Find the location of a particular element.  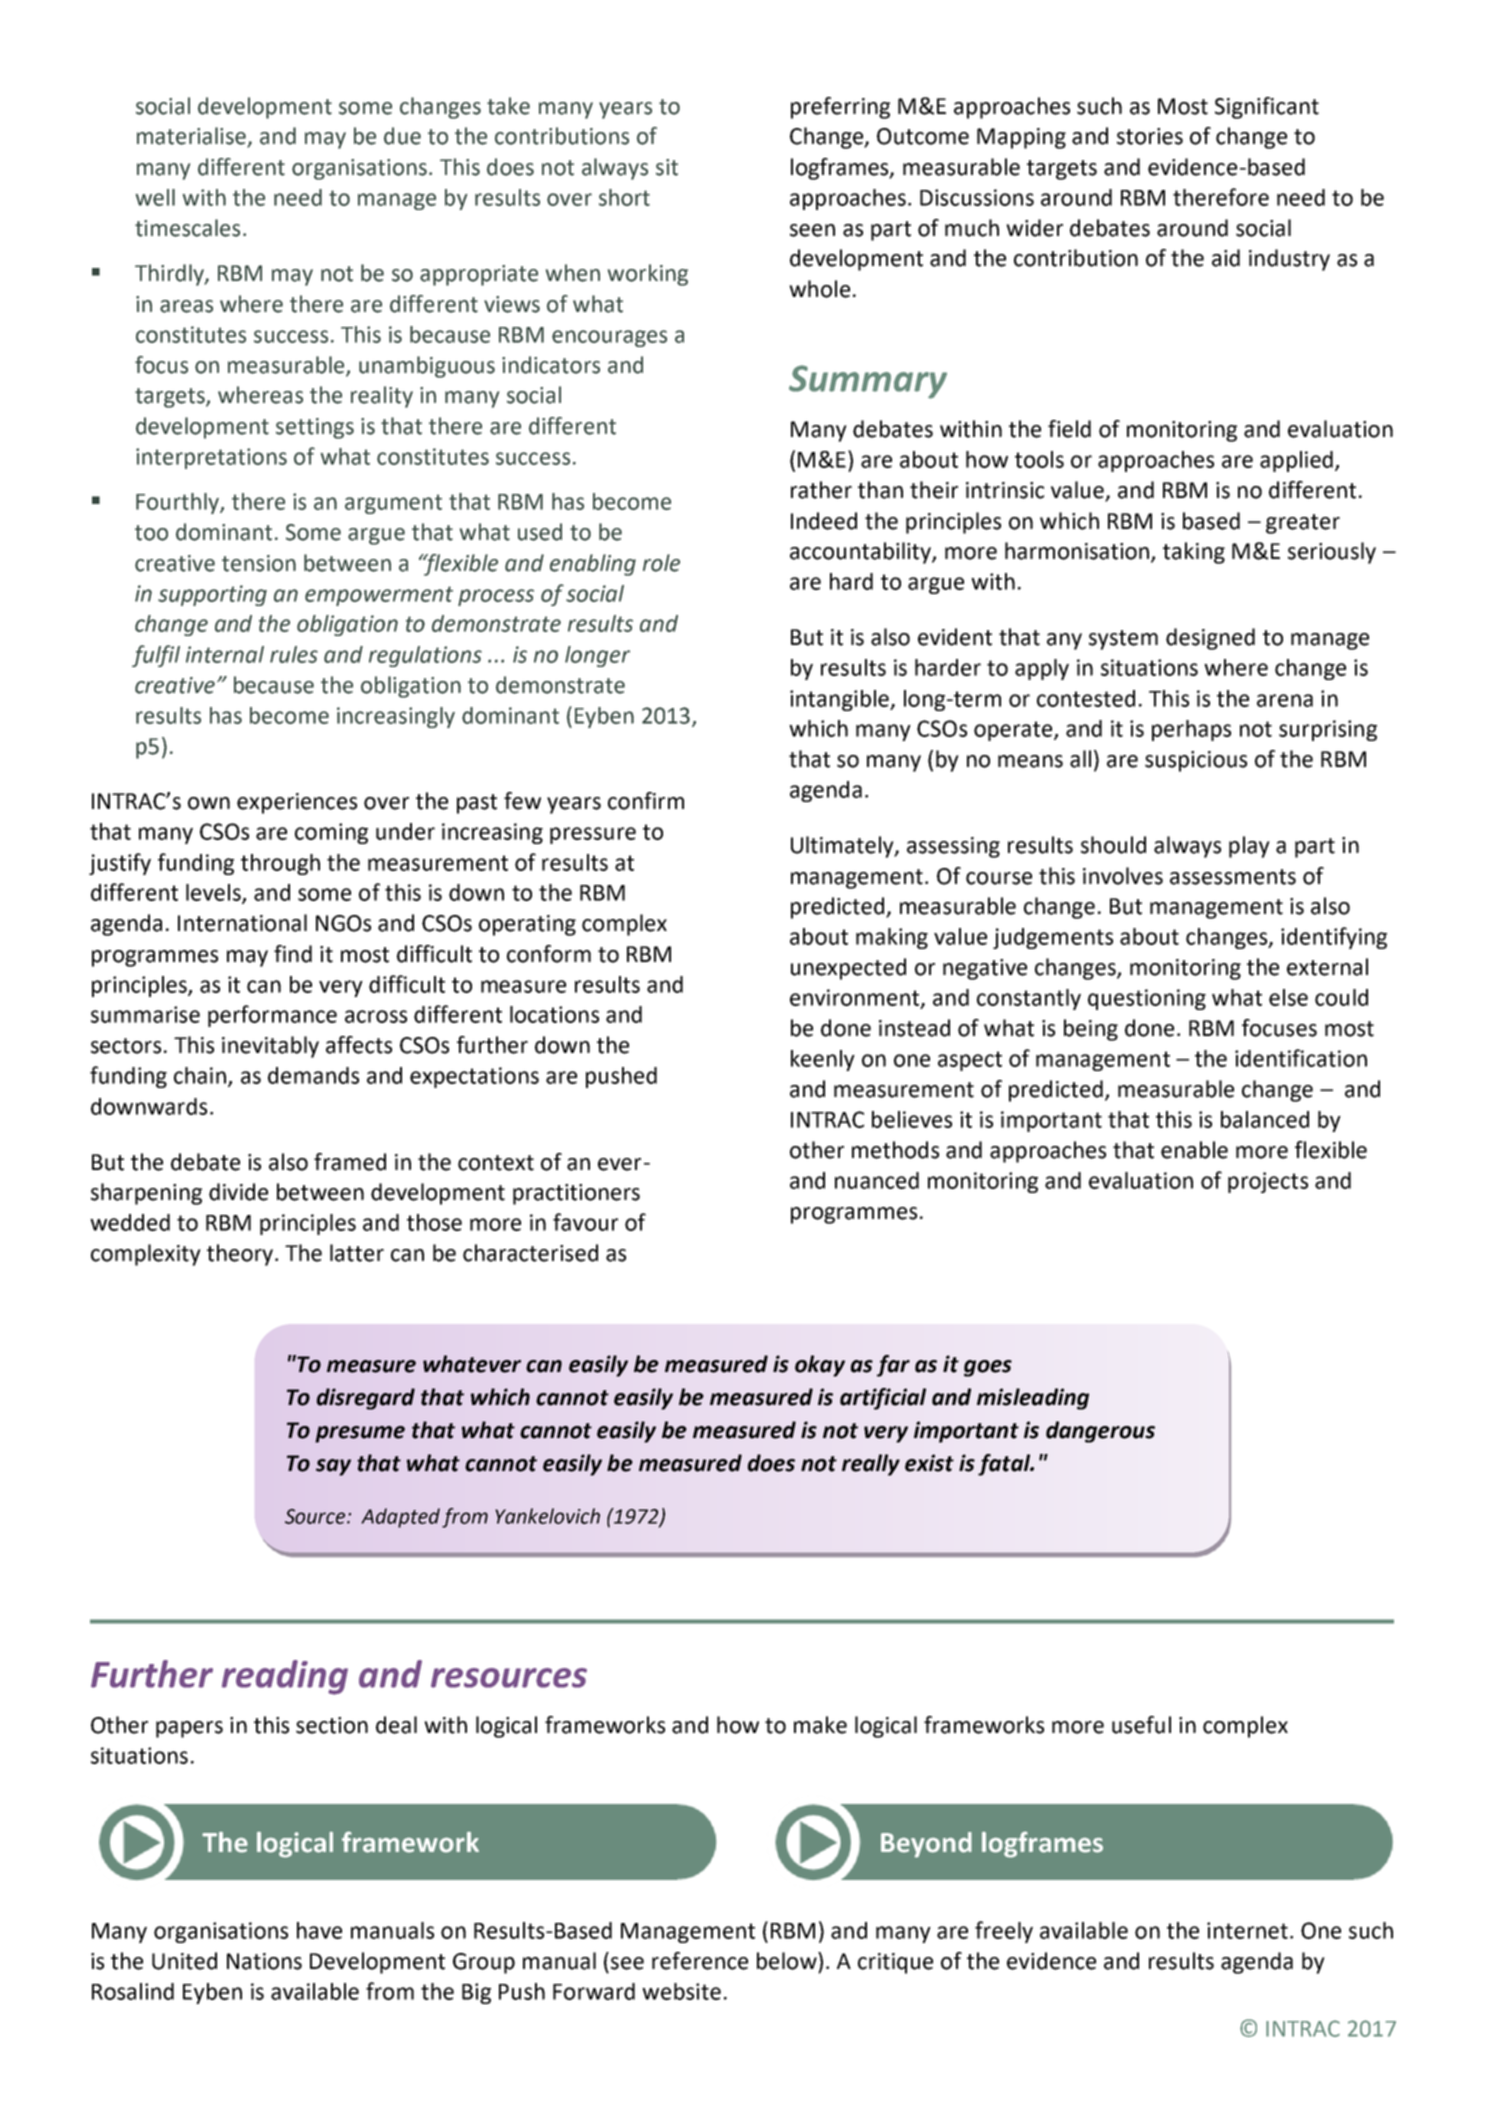

stories is located at coordinates (1150, 136).
